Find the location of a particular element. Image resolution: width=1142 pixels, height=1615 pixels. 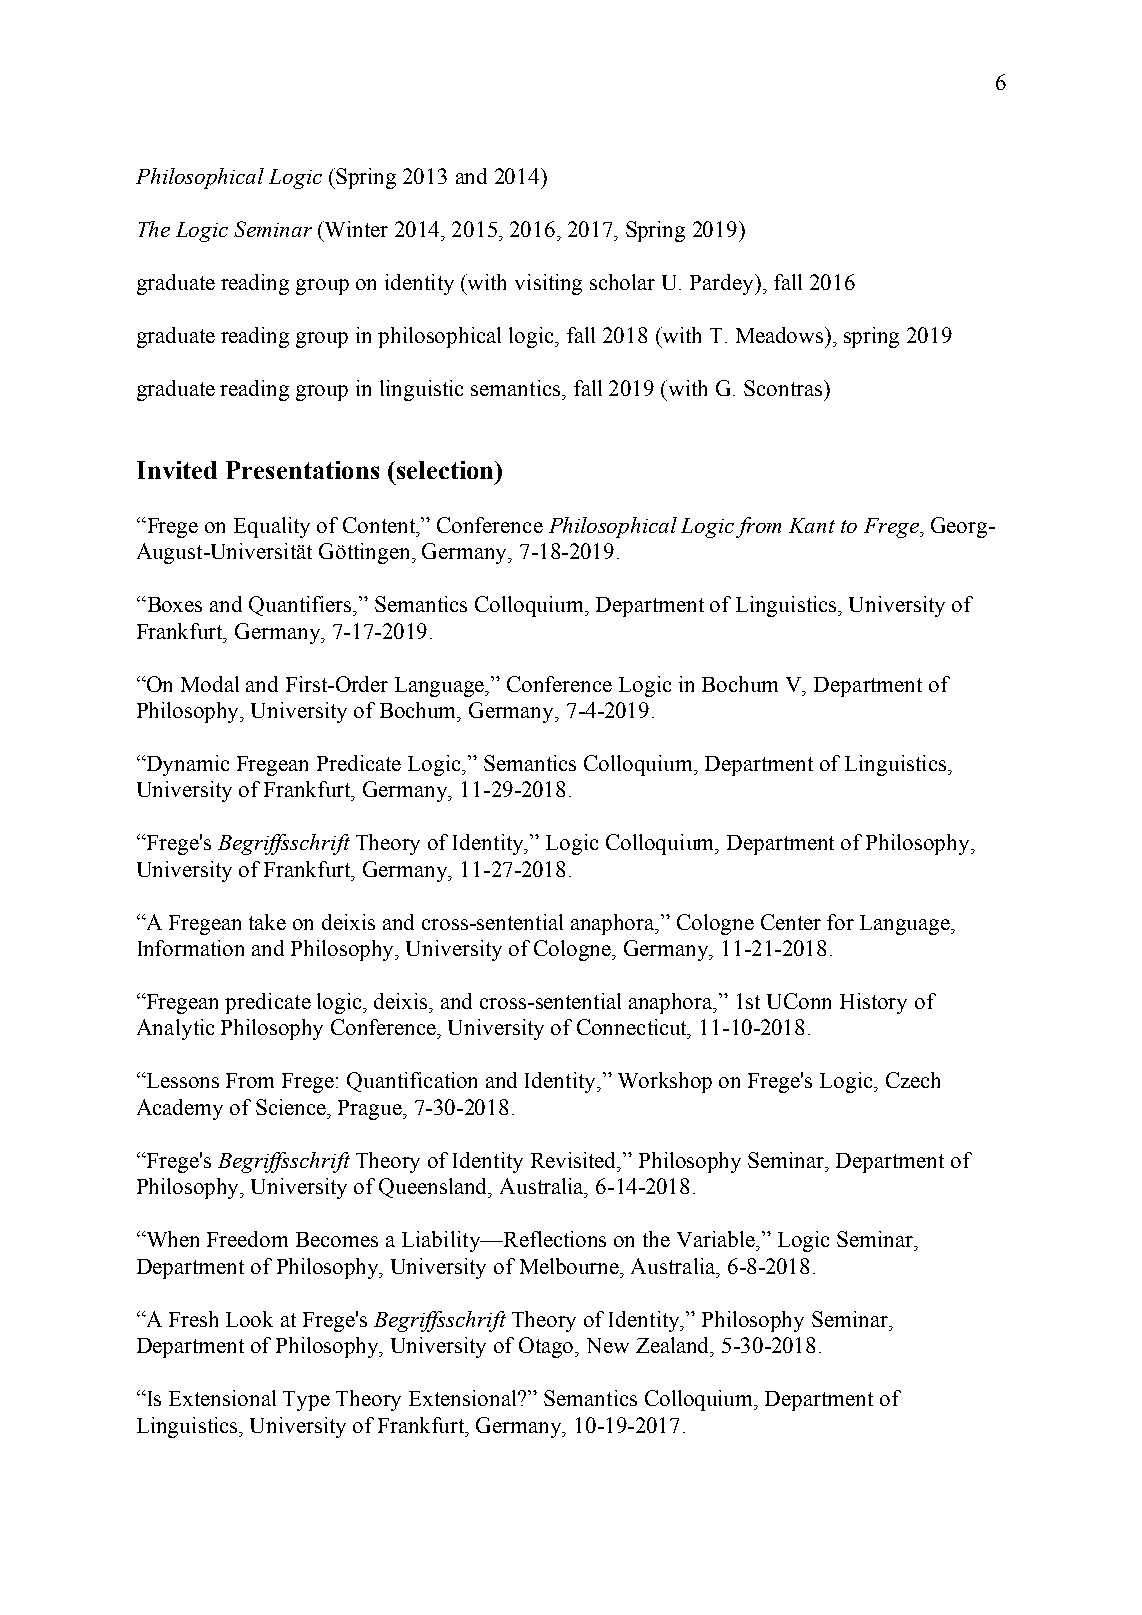

Look is located at coordinates (249, 1319).
